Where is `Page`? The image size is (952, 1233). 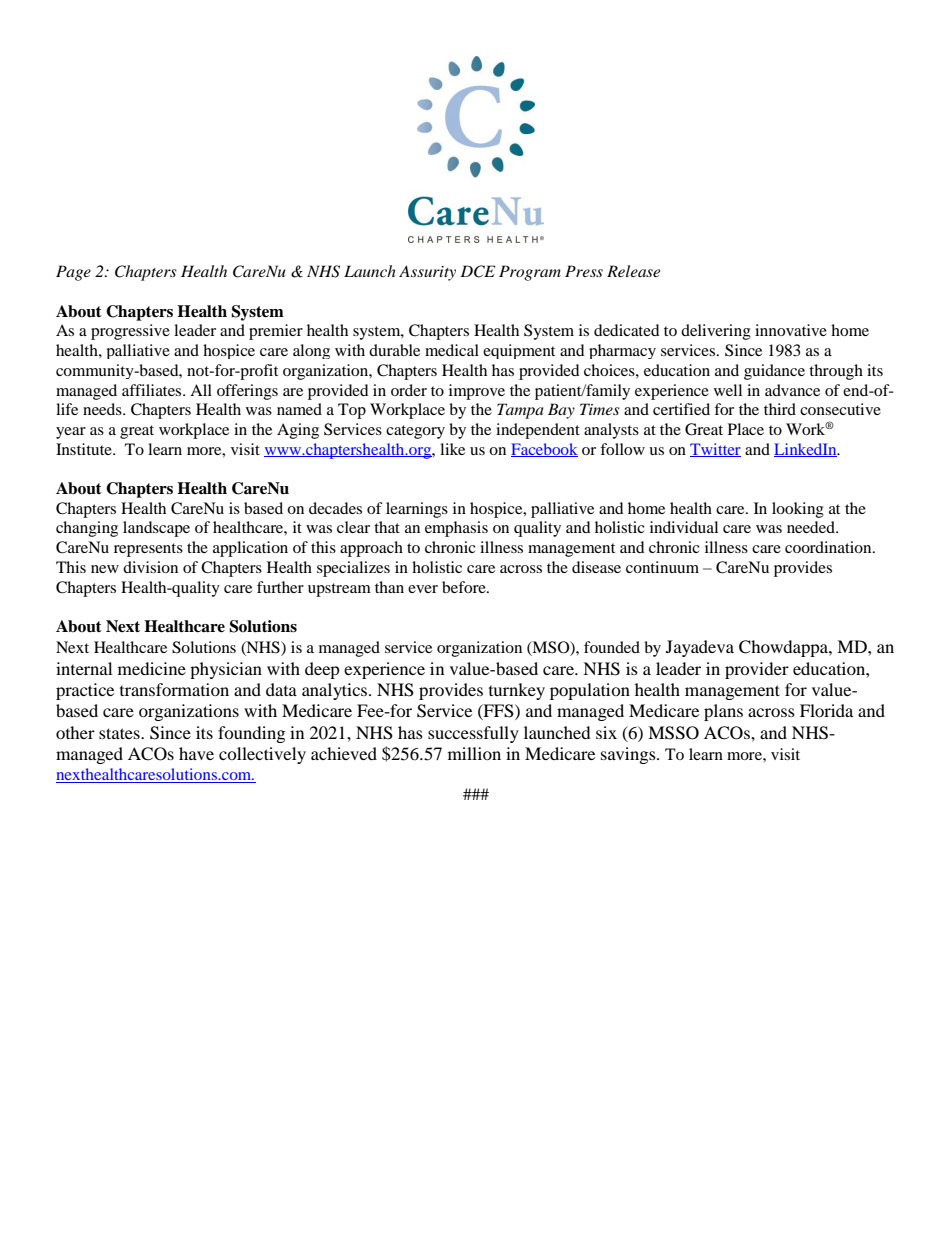
Page is located at coordinates (73, 273).
